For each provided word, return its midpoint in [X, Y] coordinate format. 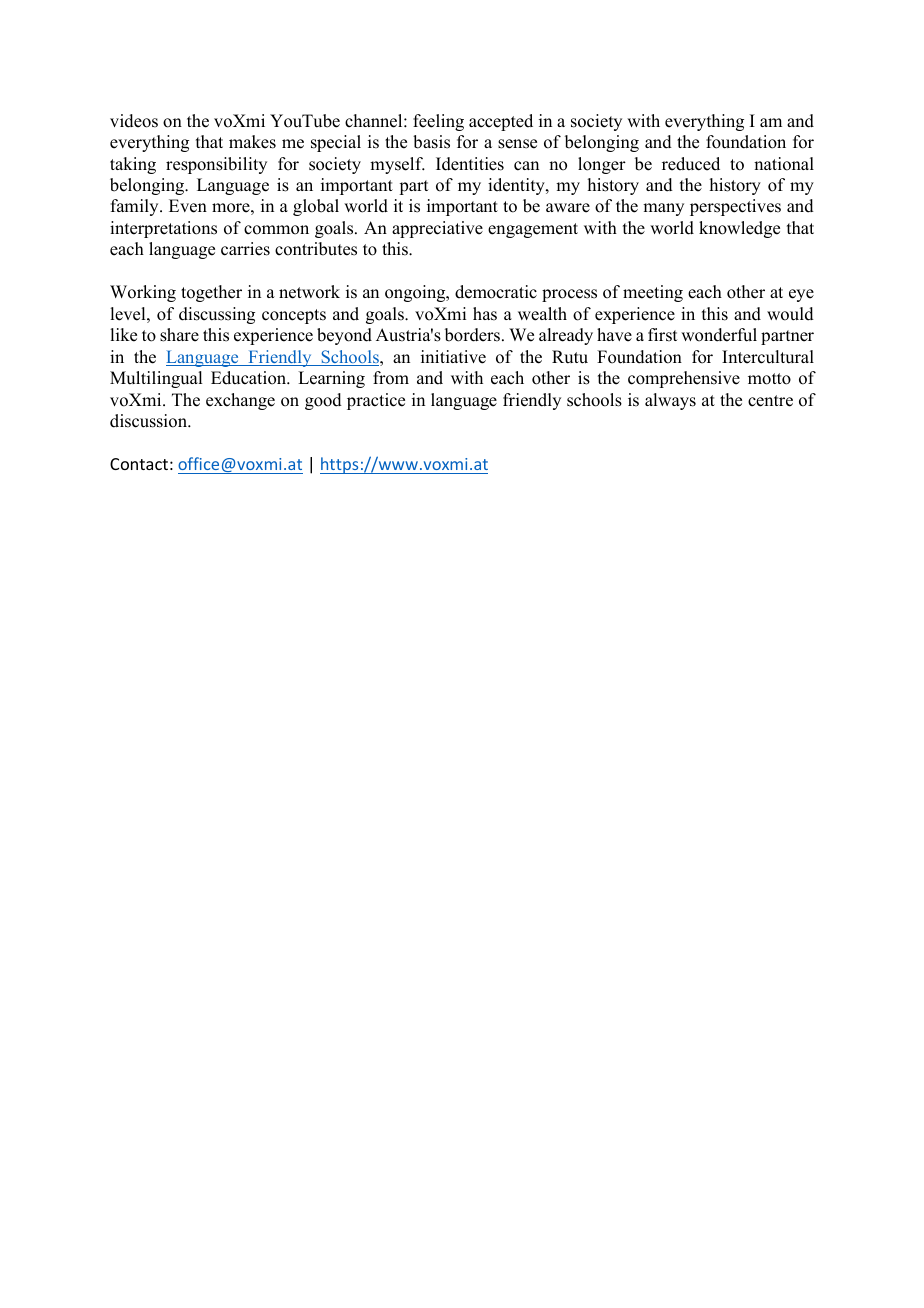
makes [252, 142]
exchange [240, 401]
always [670, 401]
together [211, 293]
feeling [438, 122]
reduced [691, 164]
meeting [653, 293]
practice [376, 401]
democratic [496, 292]
